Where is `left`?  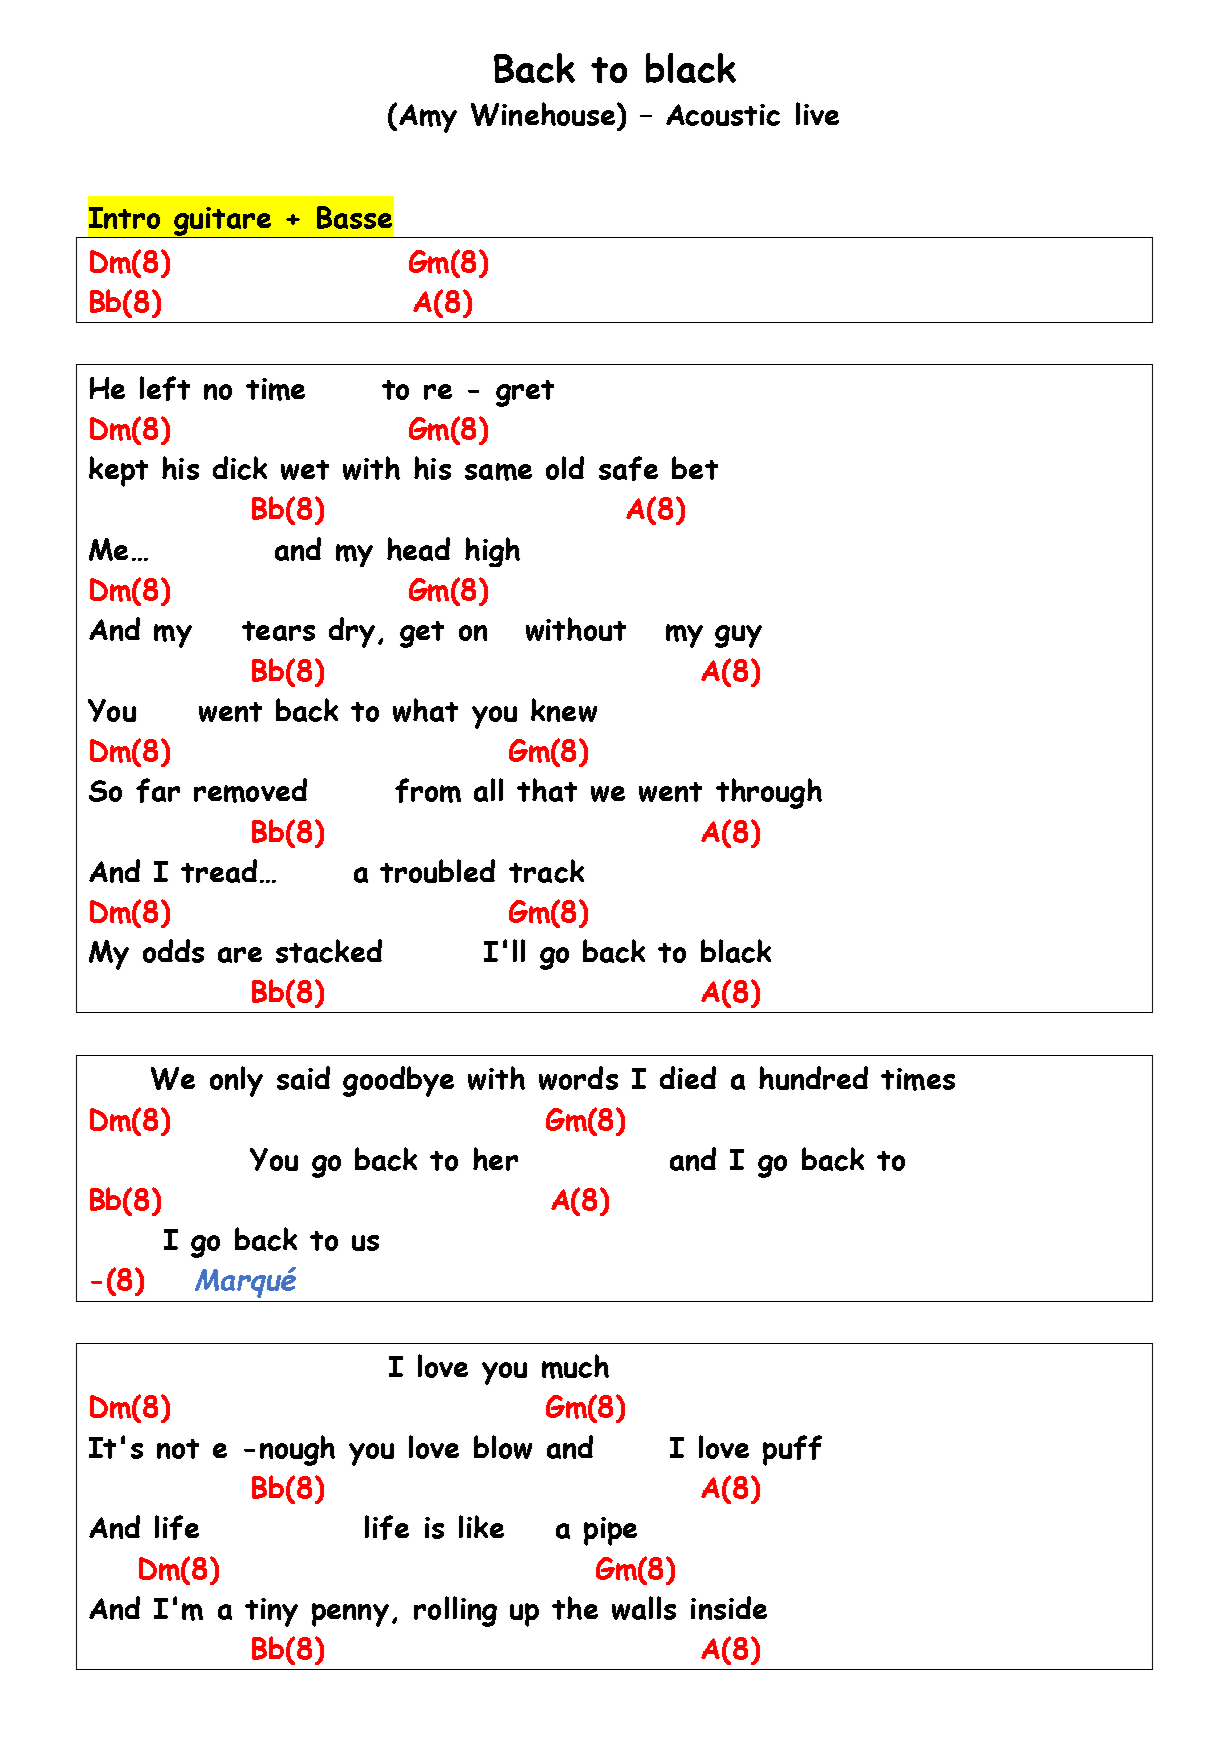 left is located at coordinates (165, 388).
